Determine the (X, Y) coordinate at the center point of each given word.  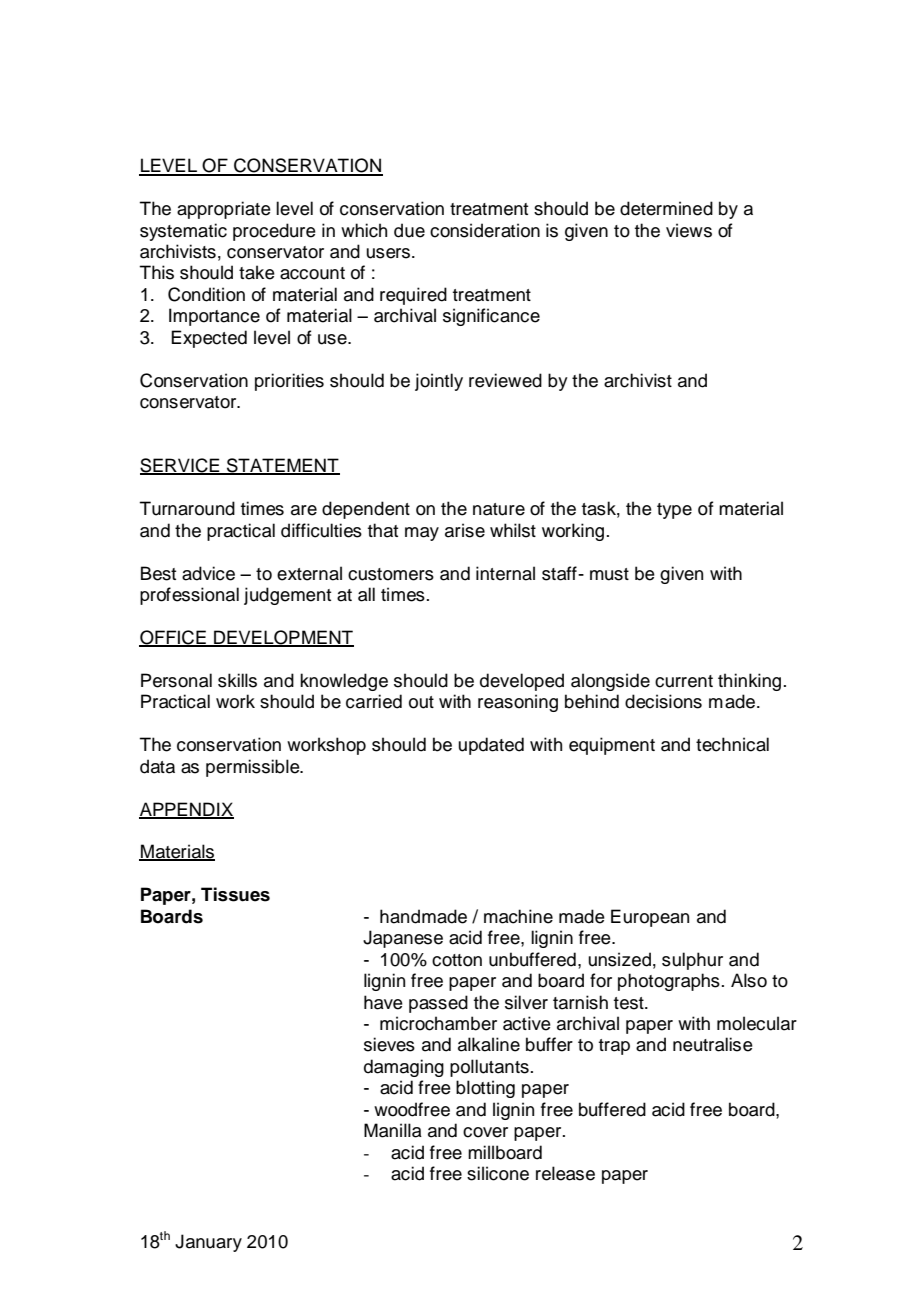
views (689, 230)
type (674, 511)
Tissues (235, 894)
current (684, 681)
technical (732, 744)
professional (189, 596)
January (208, 1243)
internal (505, 573)
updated (491, 746)
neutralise (713, 1044)
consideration (485, 230)
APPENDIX (186, 810)
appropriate (224, 210)
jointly (439, 382)
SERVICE (181, 466)
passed (438, 1004)
